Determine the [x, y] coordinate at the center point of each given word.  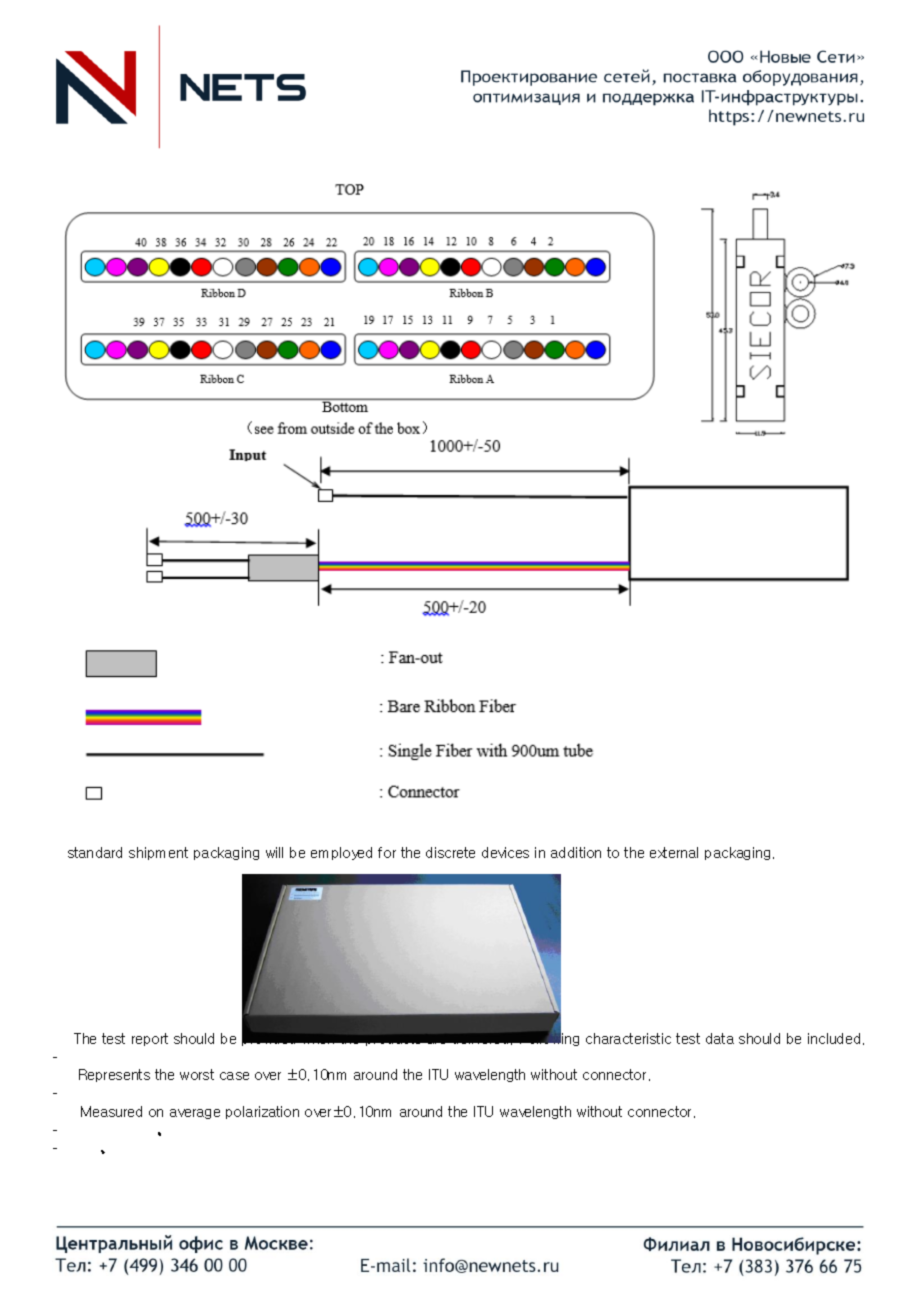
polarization [262, 1112]
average [195, 1114]
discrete [450, 852]
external [674, 852]
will [274, 852]
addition [576, 852]
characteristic [628, 1038]
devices [505, 852]
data [720, 1038]
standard [95, 852]
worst [197, 1074]
